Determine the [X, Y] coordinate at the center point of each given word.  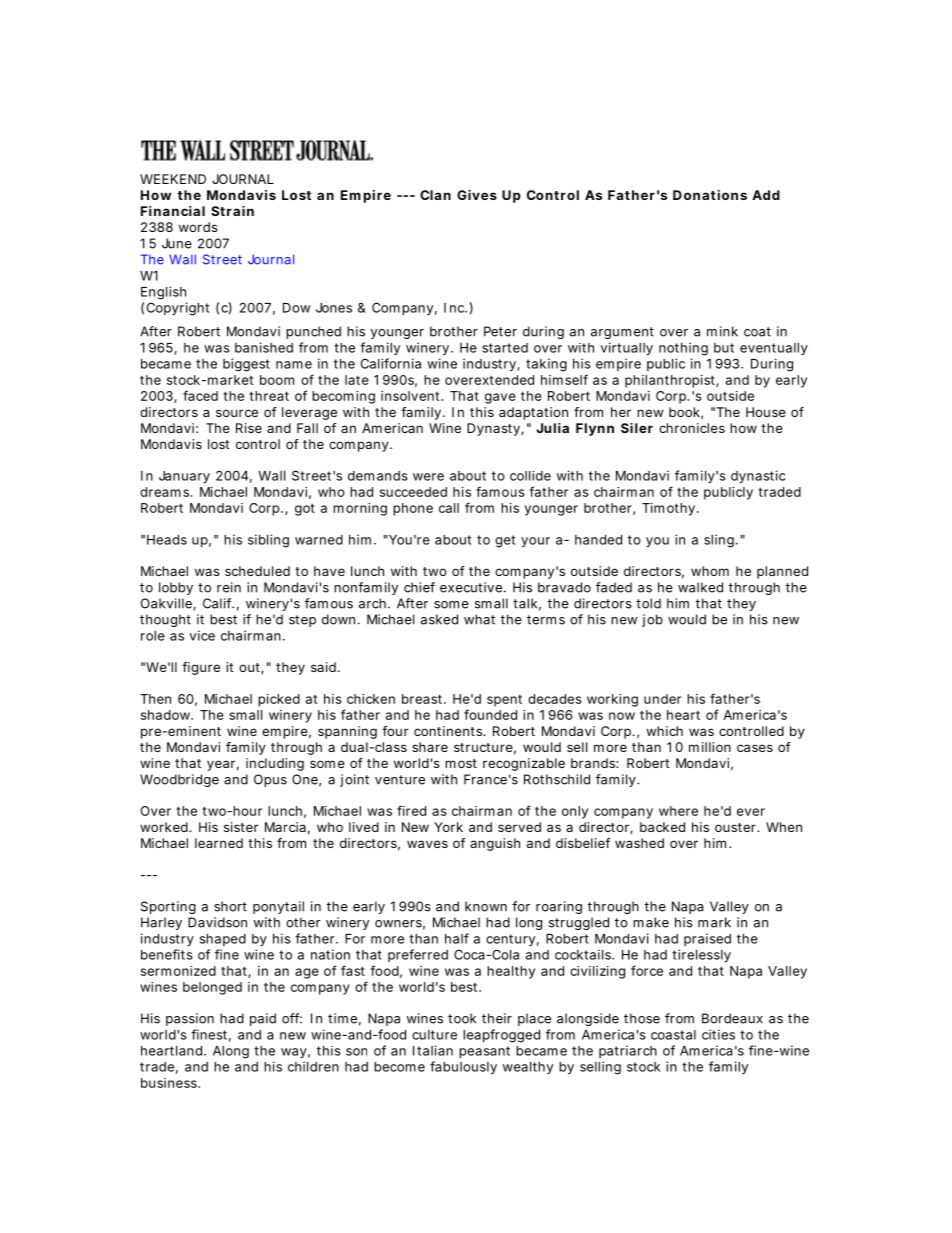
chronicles [692, 428]
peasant [484, 1052]
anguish [495, 844]
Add [766, 195]
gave [500, 398]
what [479, 619]
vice [202, 635]
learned [219, 843]
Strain [232, 211]
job [652, 620]
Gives [477, 195]
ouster [737, 827]
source [237, 413]
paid [263, 1019]
